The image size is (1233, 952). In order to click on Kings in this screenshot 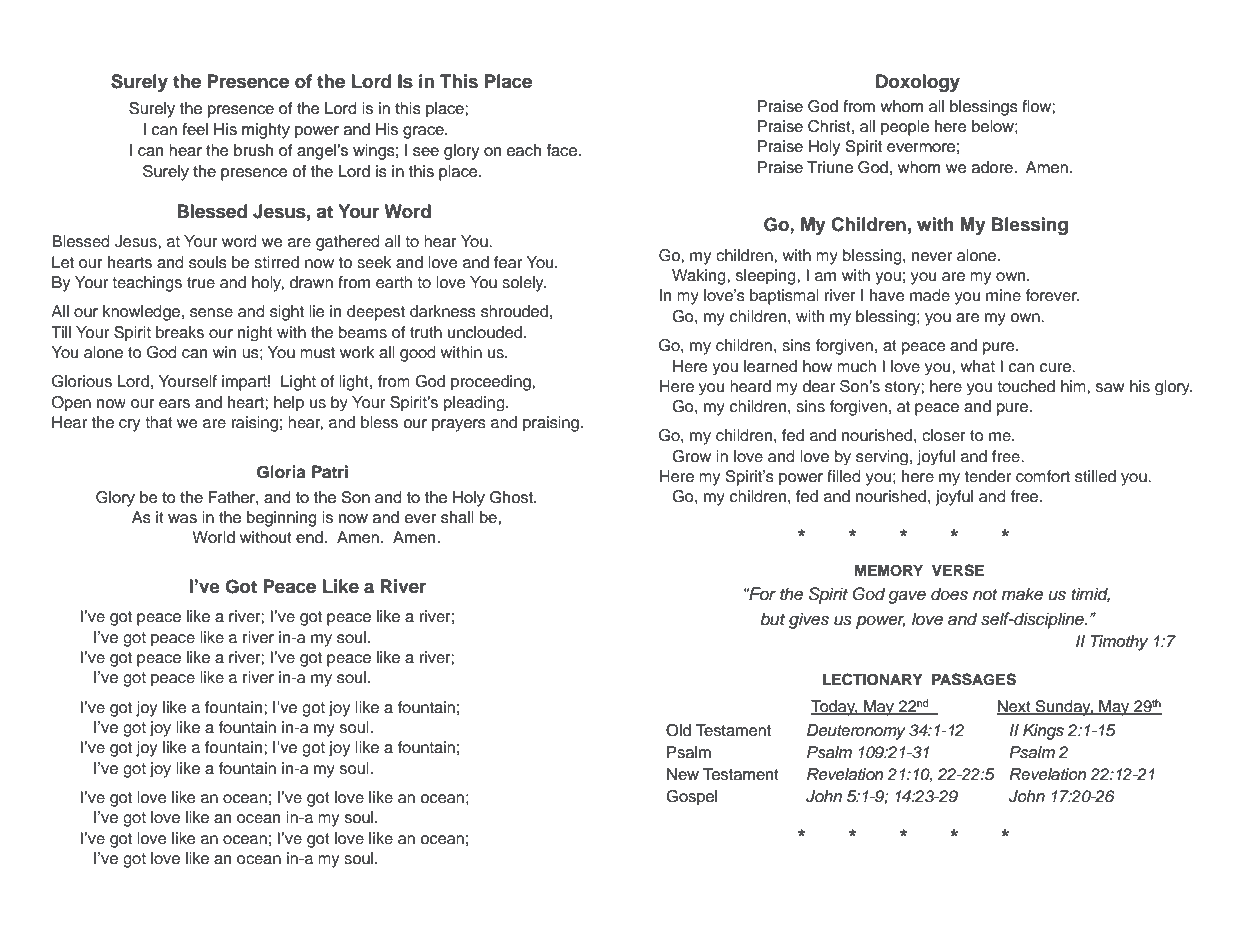, I will do `click(1043, 732)`.
